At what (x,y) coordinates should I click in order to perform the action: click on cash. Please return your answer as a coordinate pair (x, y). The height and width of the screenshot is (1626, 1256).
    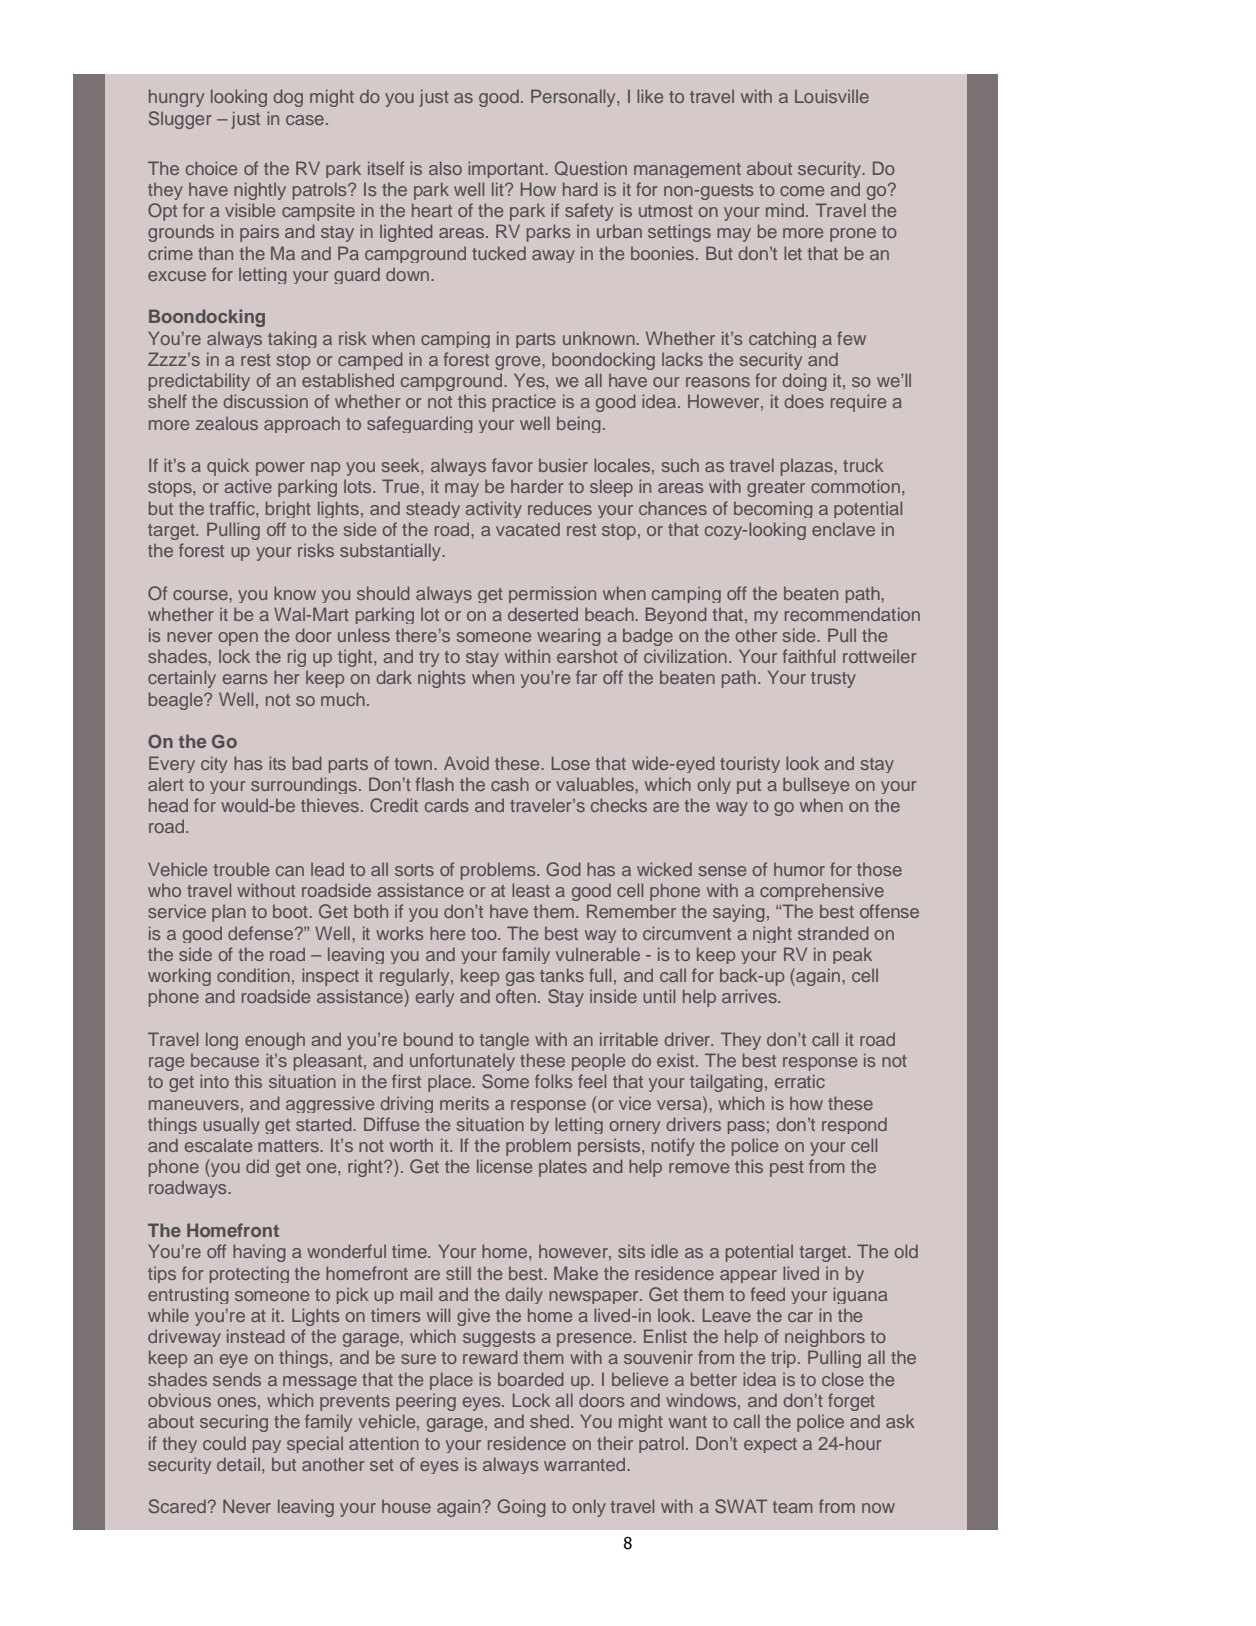
    Looking at the image, I should click on (510, 784).
